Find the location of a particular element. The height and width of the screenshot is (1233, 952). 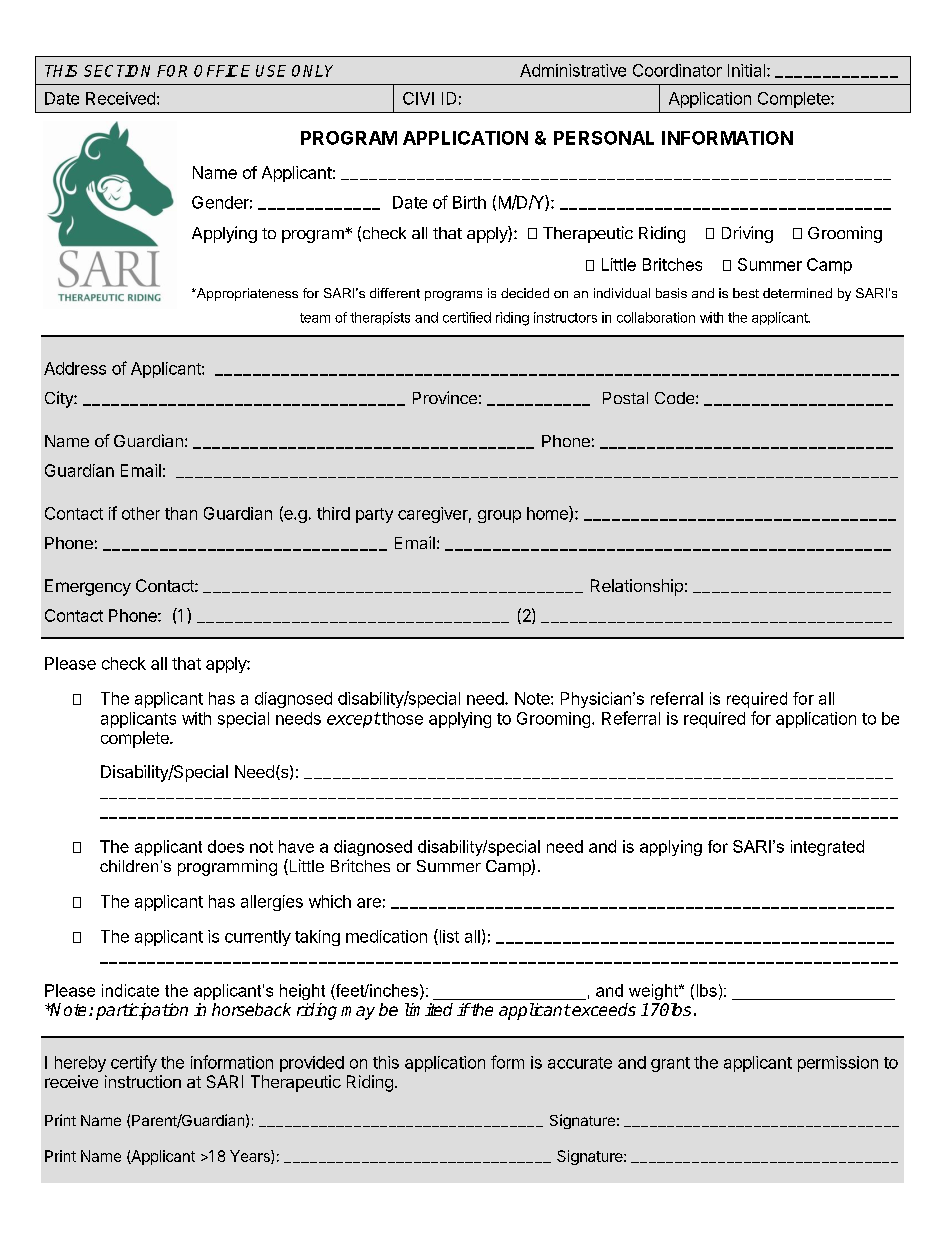

Emergency is located at coordinates (88, 587).
